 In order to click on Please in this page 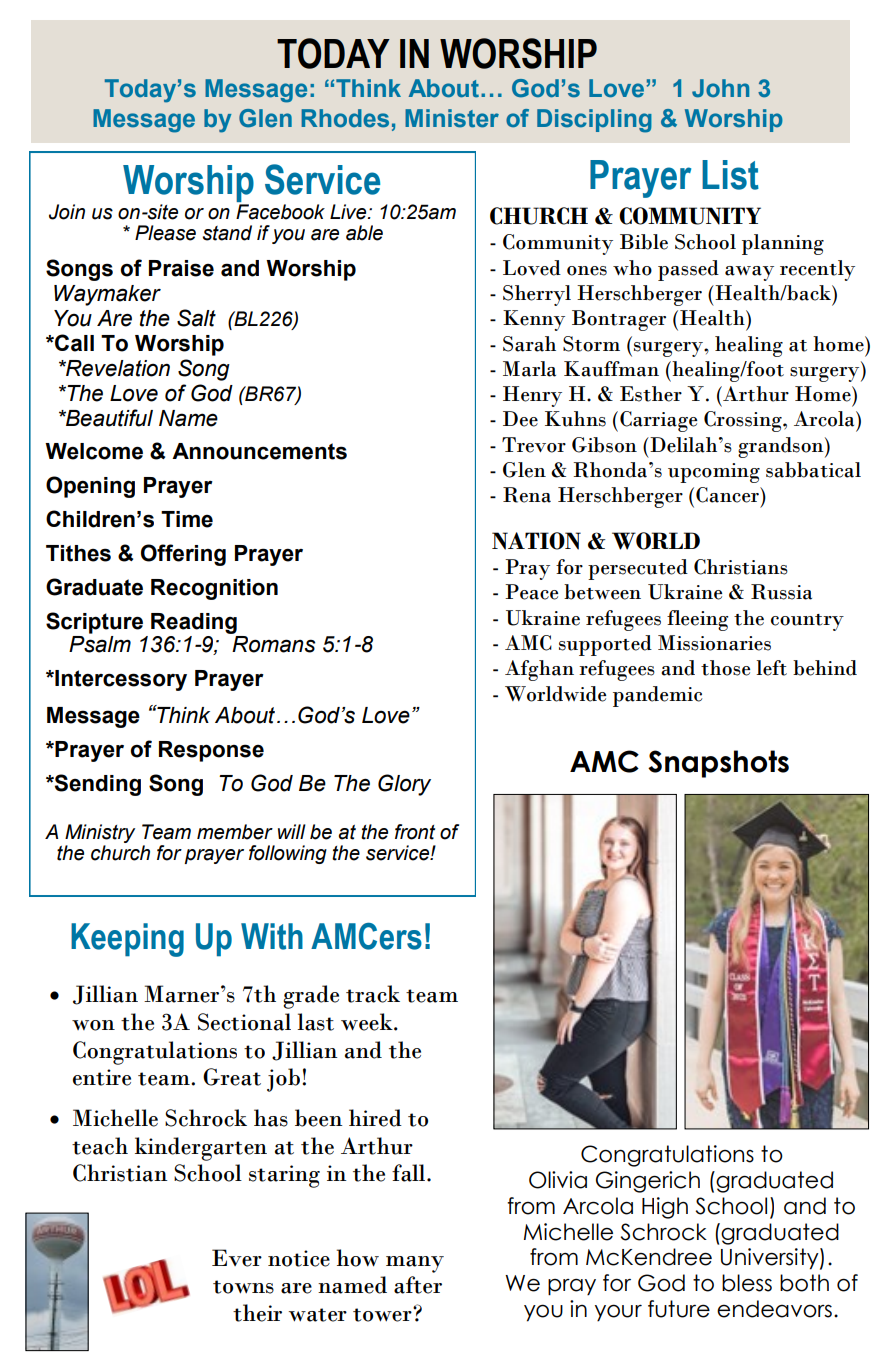, I will do `click(165, 233)`.
